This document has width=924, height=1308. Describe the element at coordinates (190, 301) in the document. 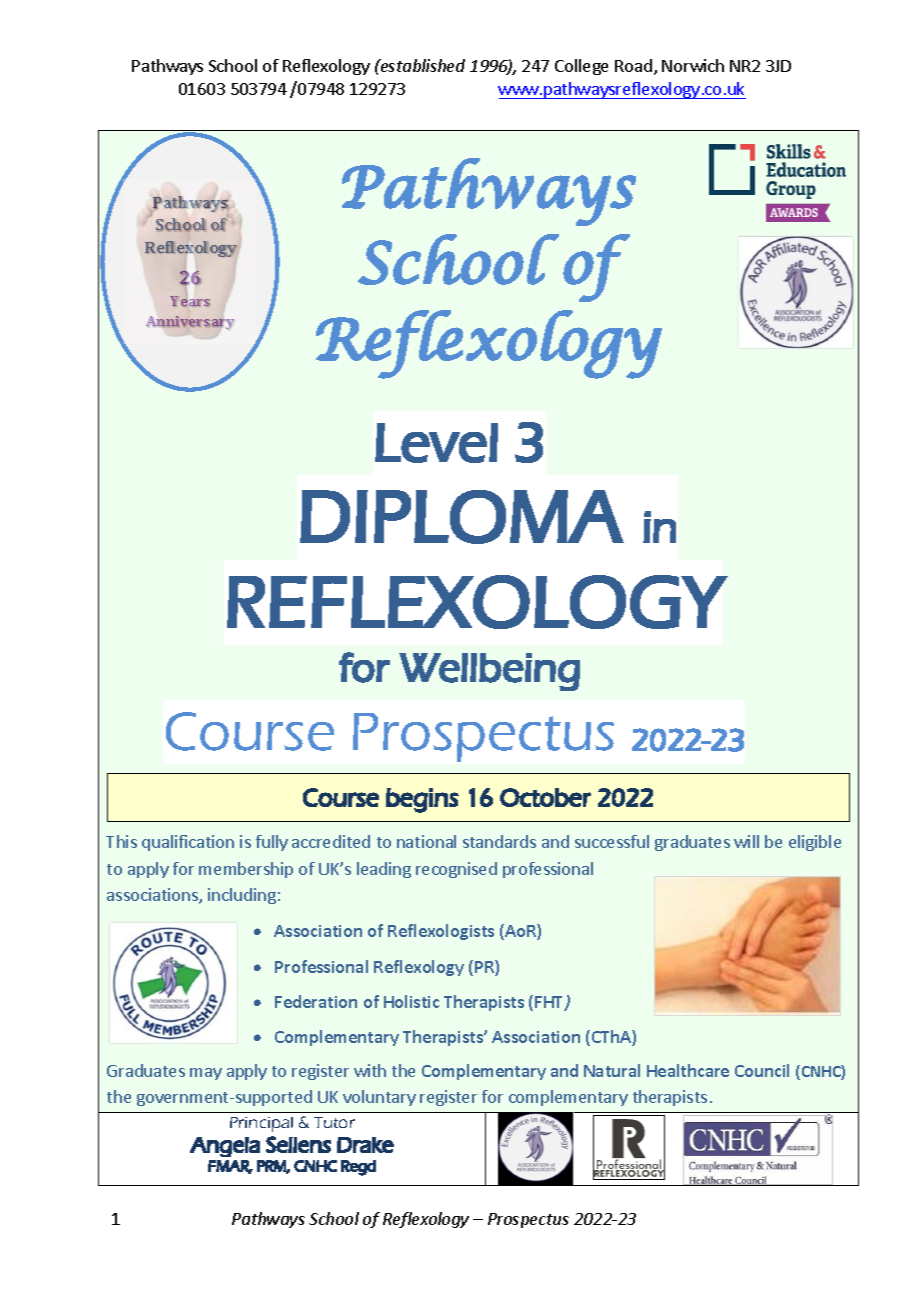

I see `Years` at that location.
